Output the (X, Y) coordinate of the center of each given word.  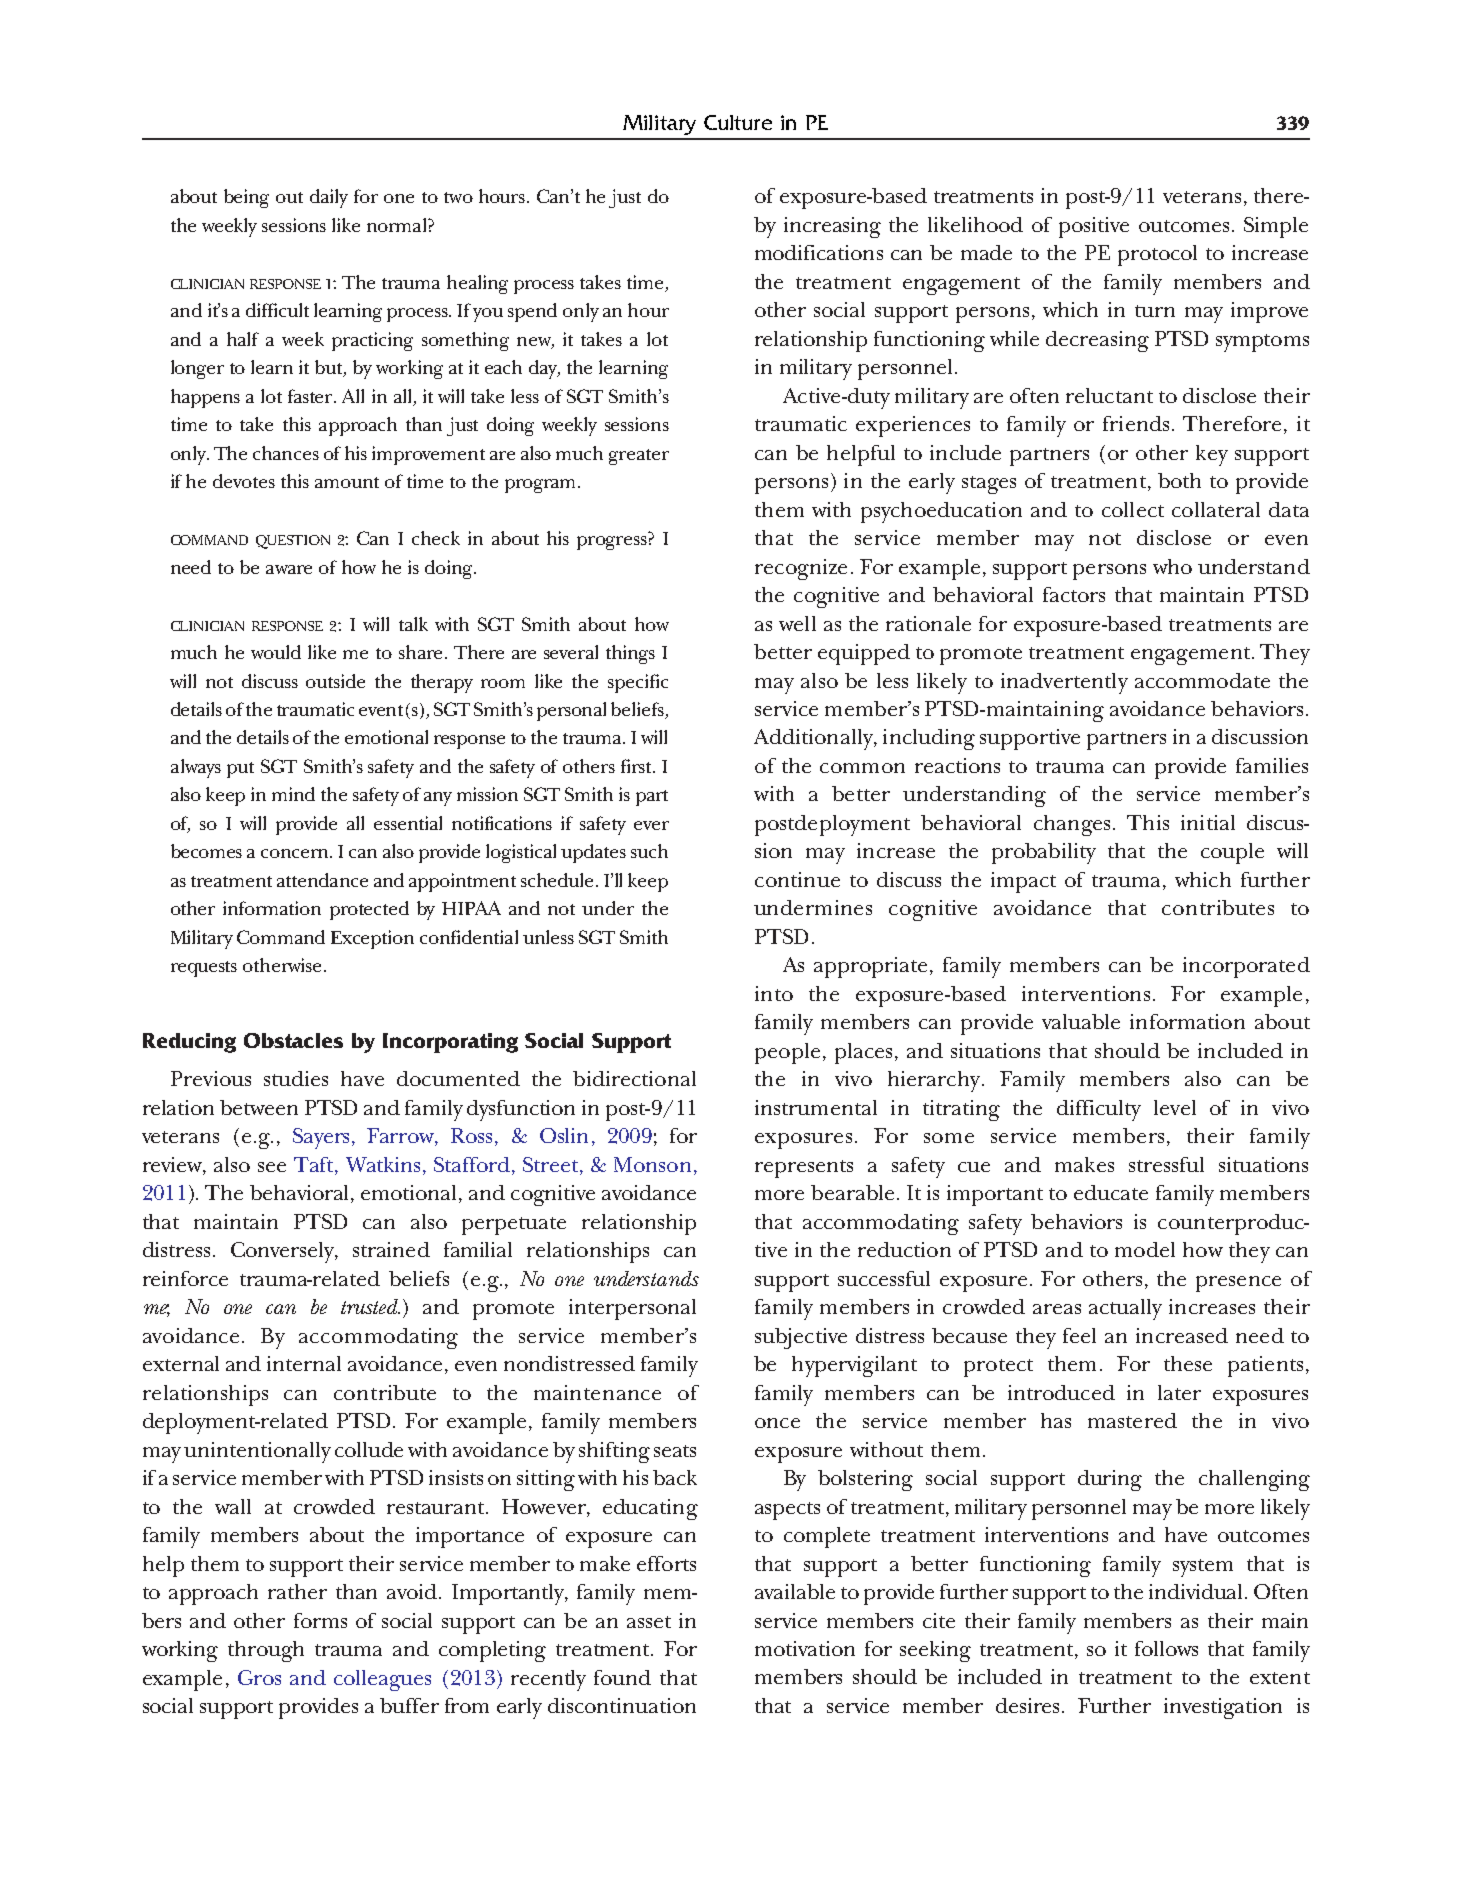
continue (797, 879)
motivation (805, 1648)
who (1172, 566)
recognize (801, 569)
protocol (1157, 255)
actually (1125, 1309)
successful (884, 1278)
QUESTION (293, 542)
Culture (738, 122)
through (266, 1651)
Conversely (283, 1252)
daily (329, 198)
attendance (322, 880)
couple (1232, 853)
